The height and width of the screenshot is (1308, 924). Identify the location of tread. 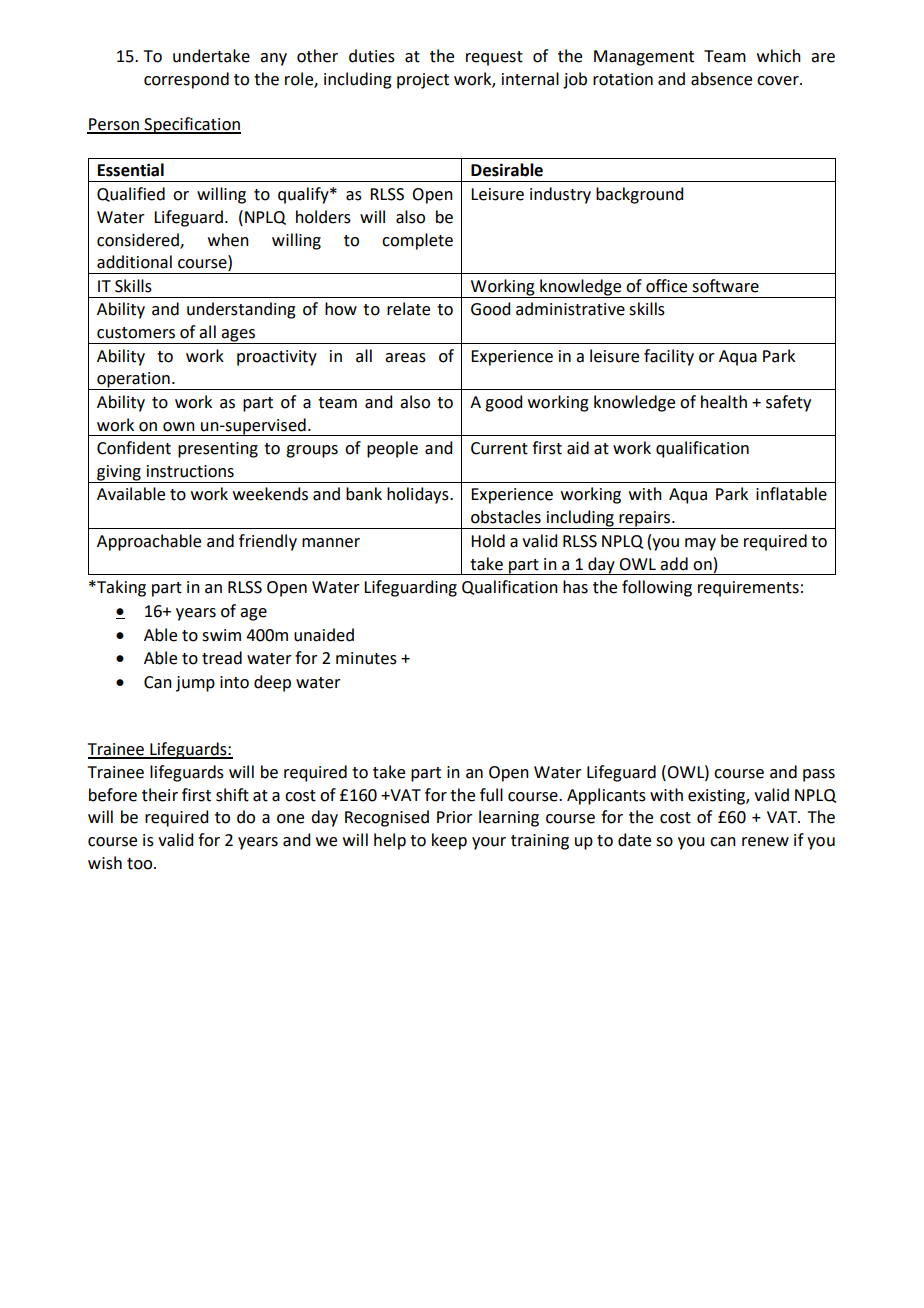
(222, 658).
